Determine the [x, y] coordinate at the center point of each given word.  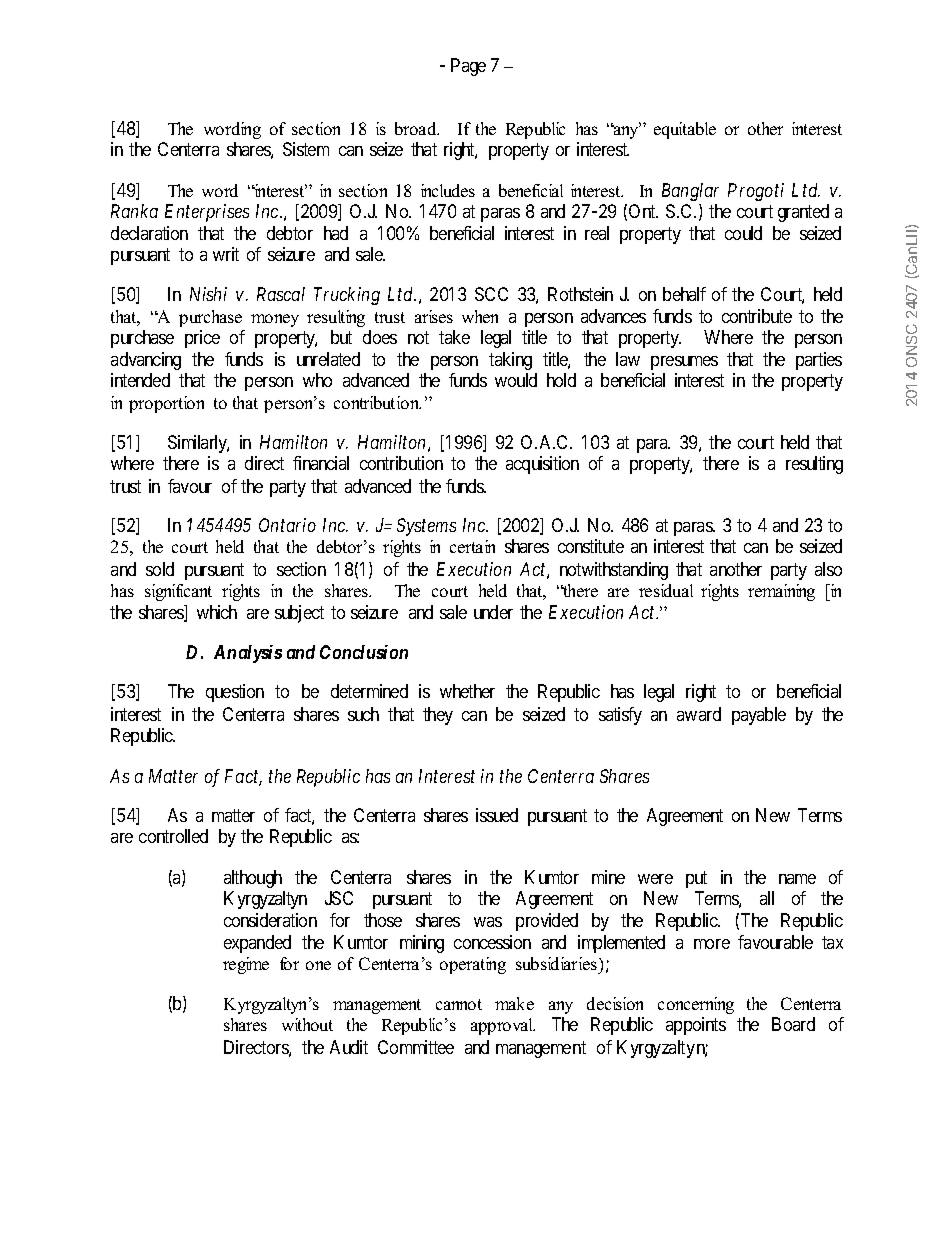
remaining [781, 592]
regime [246, 965]
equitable [685, 130]
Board [793, 1024]
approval [503, 1026]
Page [468, 67]
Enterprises [207, 213]
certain [472, 546]
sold [160, 569]
